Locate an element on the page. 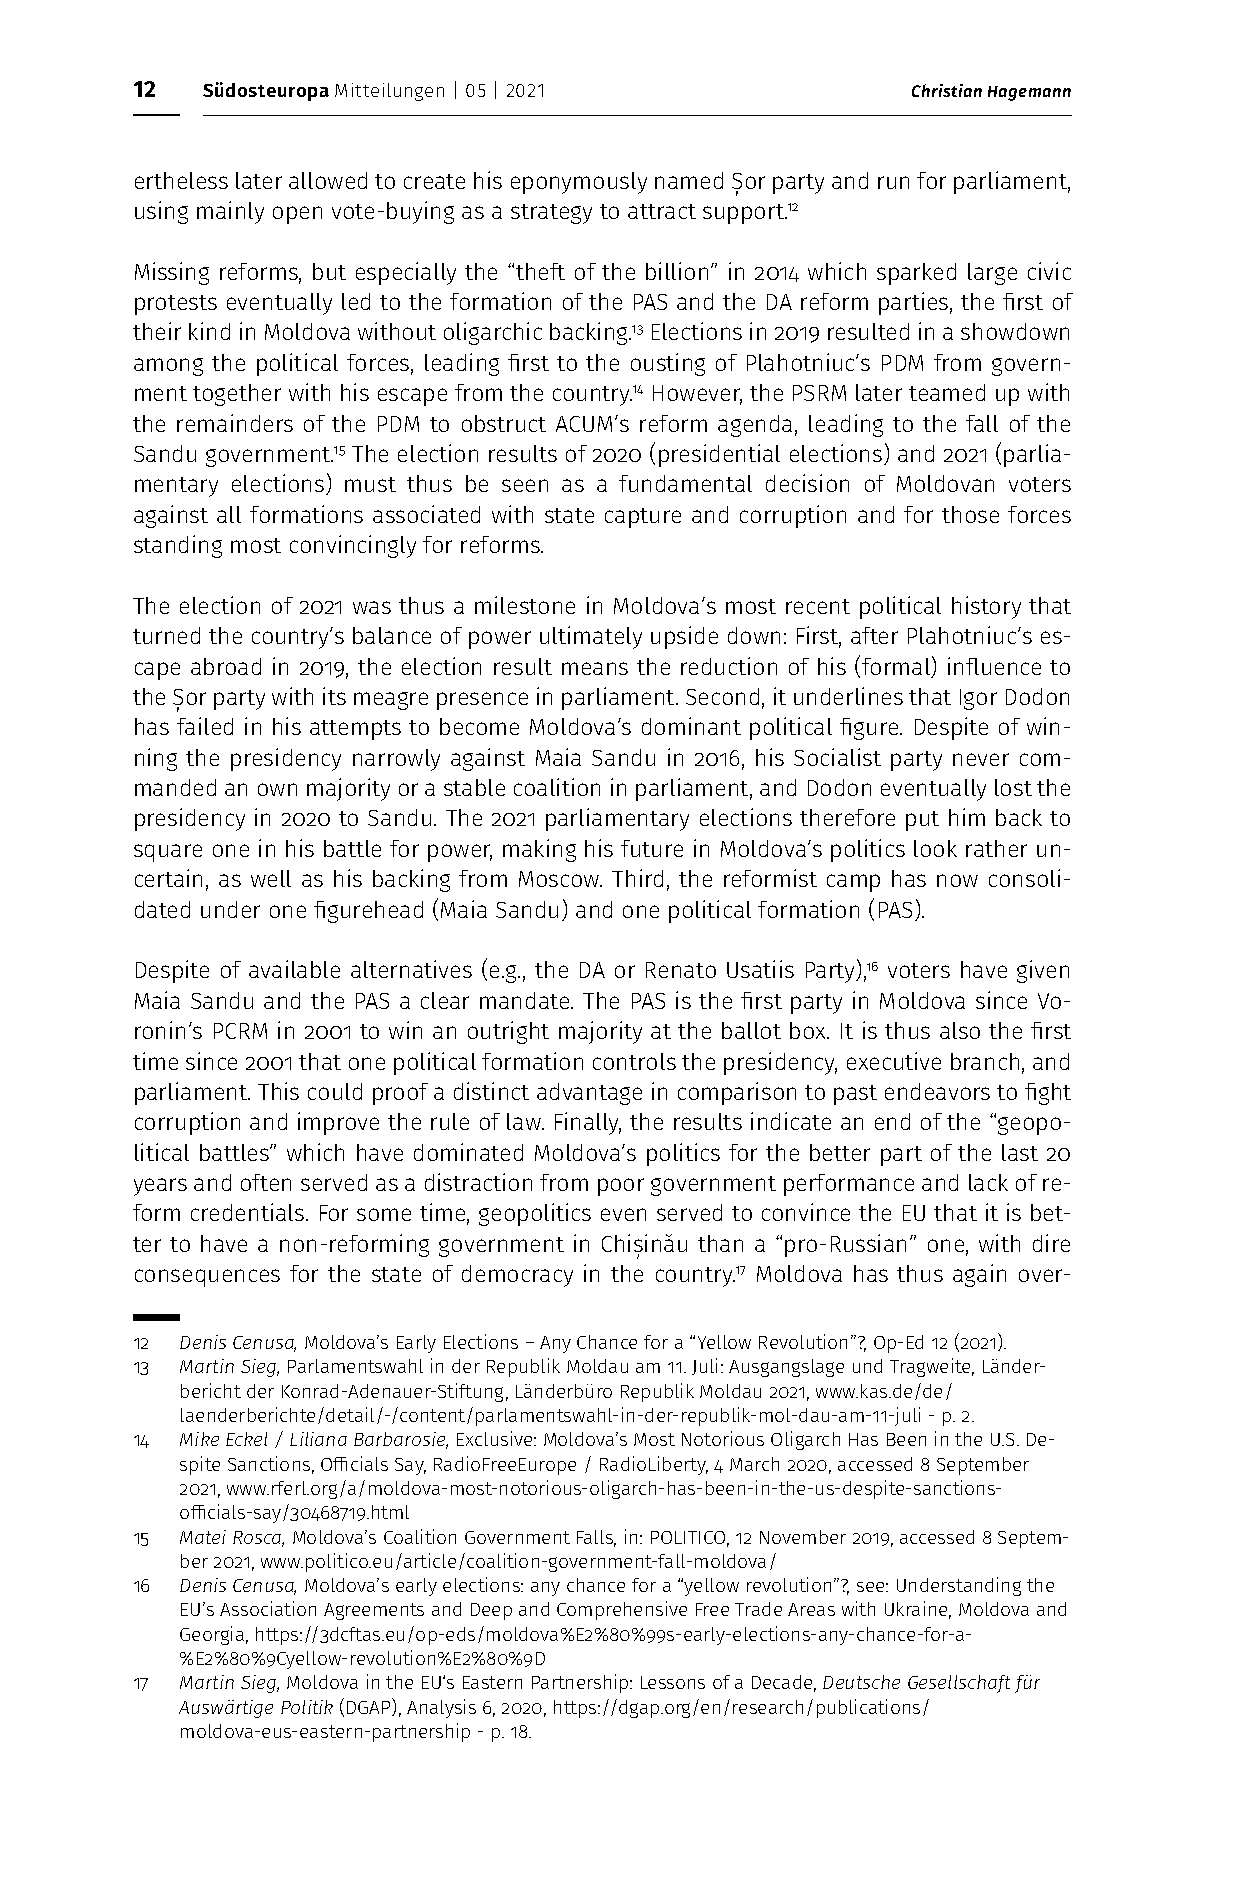 The height and width of the document is (1879, 1252). often is located at coordinates (266, 1182).
